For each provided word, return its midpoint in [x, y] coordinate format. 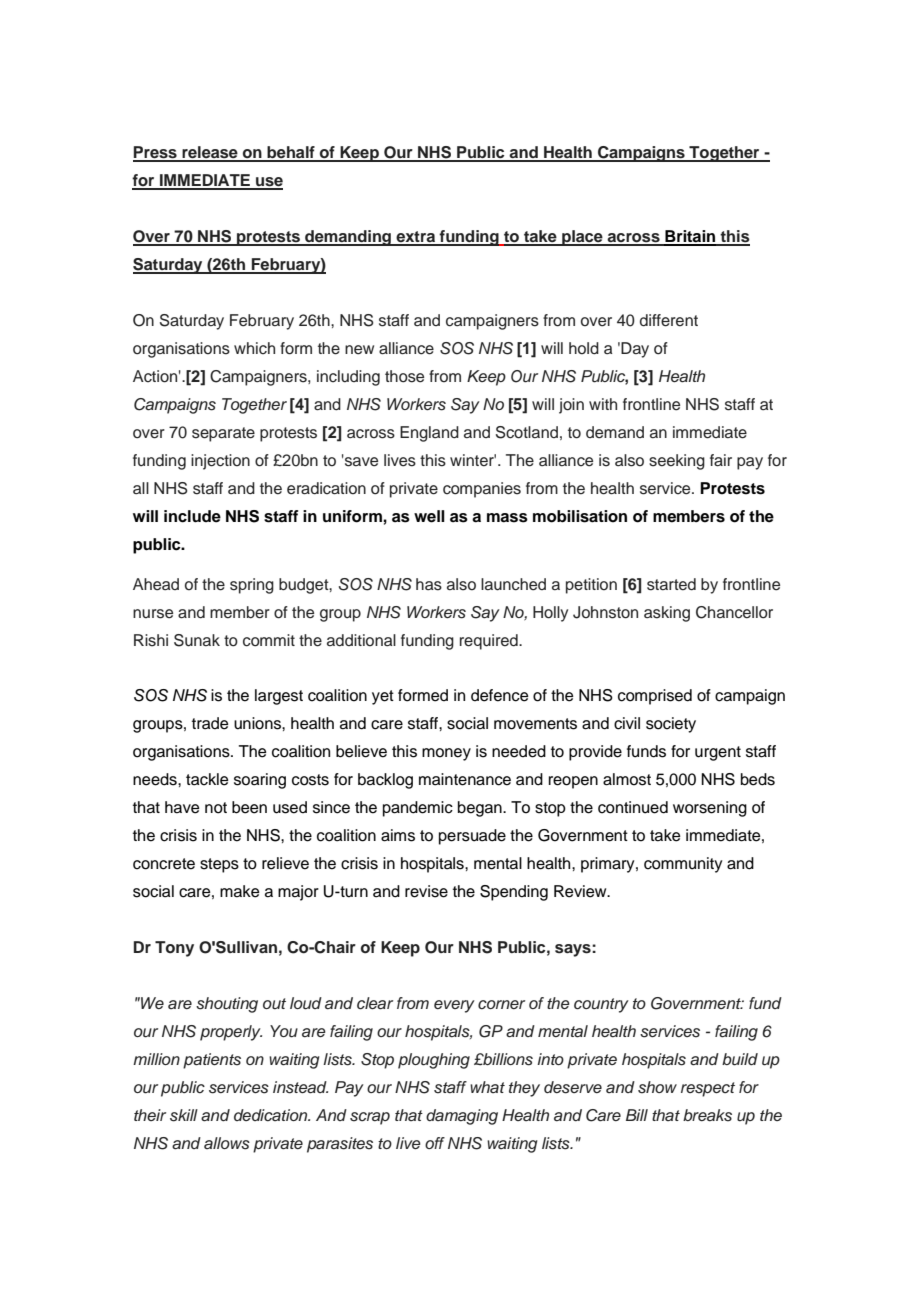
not [216, 808]
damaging [462, 1117]
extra [416, 238]
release [210, 153]
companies [482, 490]
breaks [707, 1115]
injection [220, 462]
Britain [690, 237]
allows [227, 1143]
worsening [710, 809]
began [481, 809]
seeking [677, 462]
